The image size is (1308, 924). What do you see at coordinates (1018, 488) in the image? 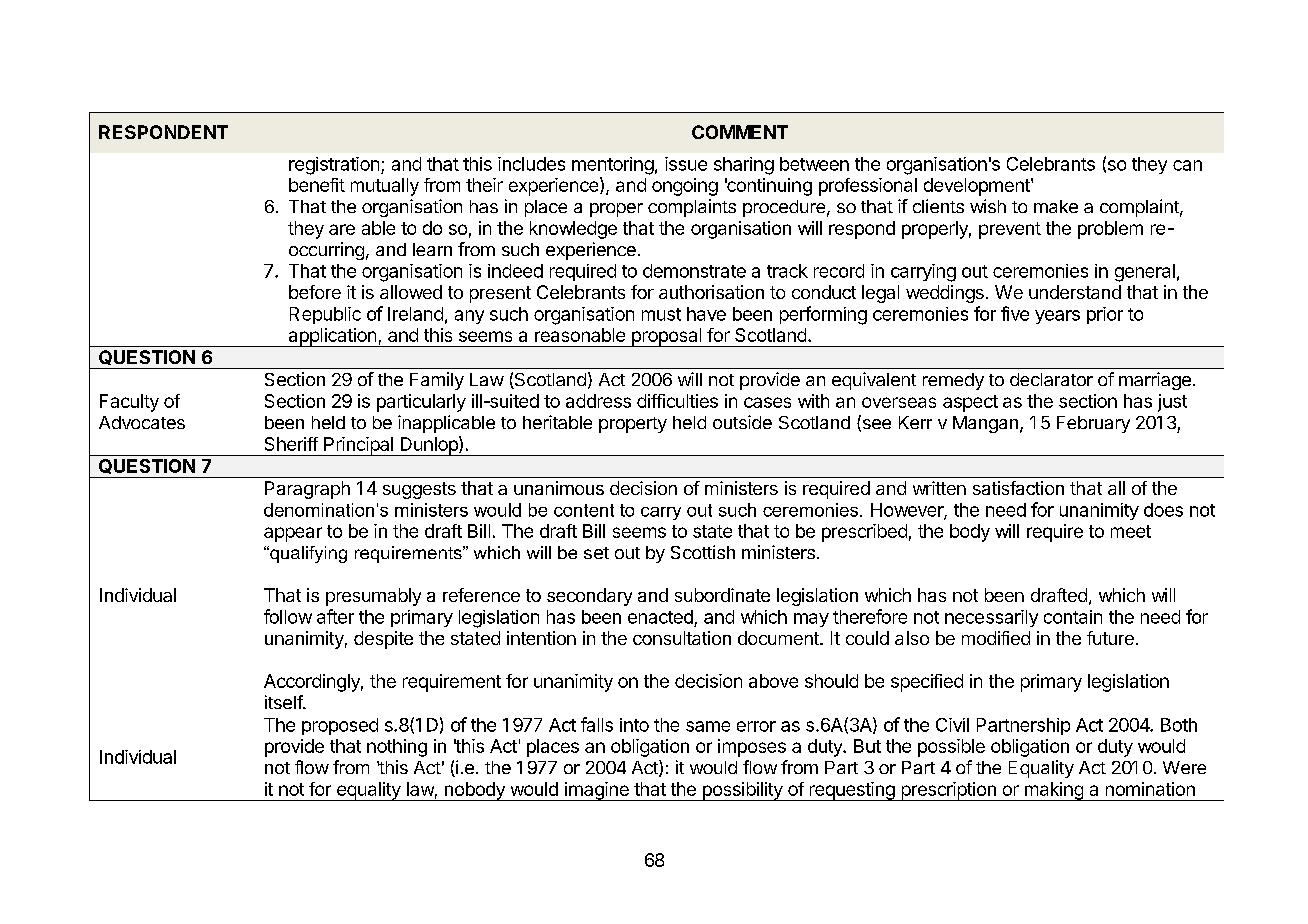
I see `satisfaction` at bounding box center [1018, 488].
